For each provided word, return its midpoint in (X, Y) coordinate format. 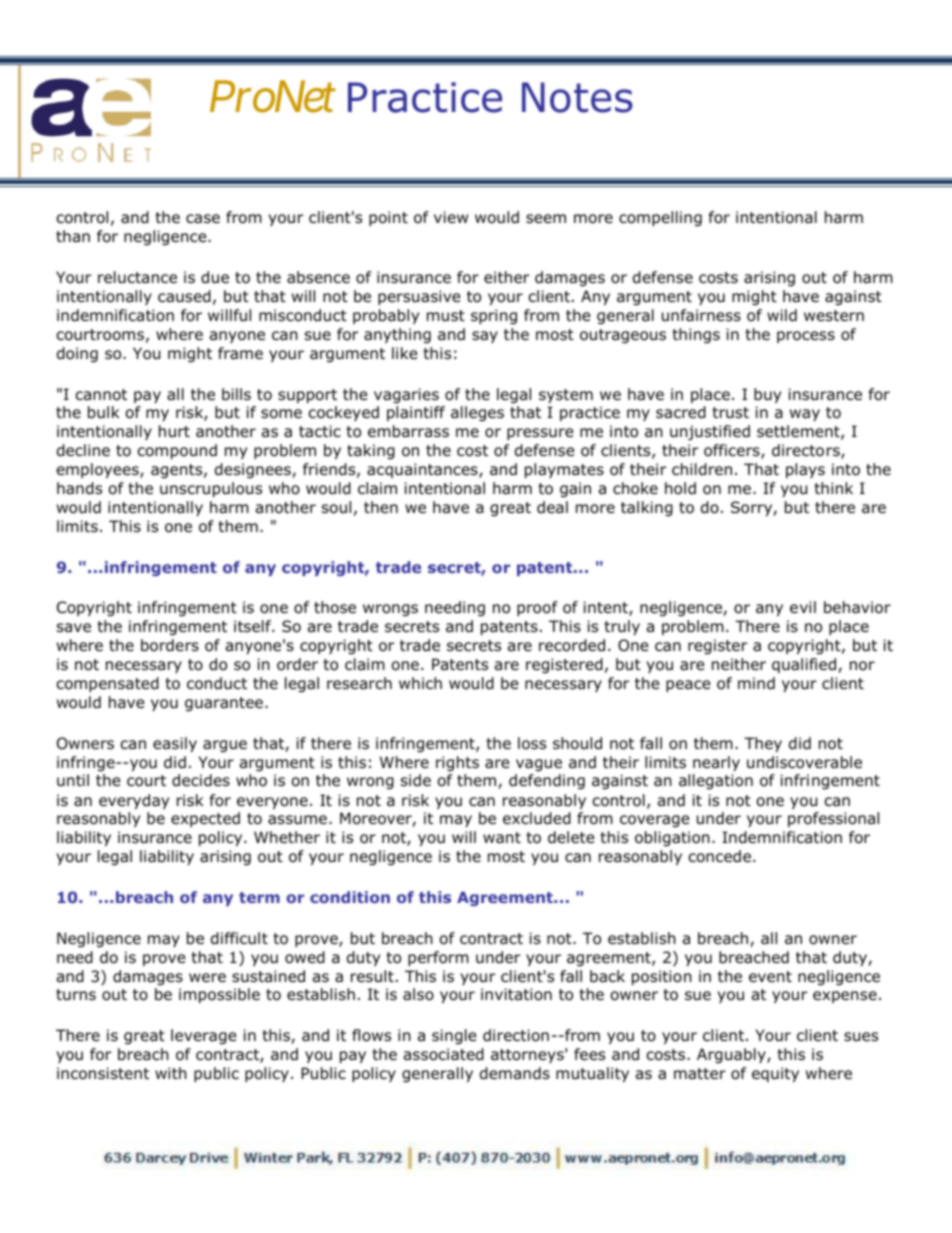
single (454, 1036)
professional (833, 819)
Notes (577, 97)
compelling (660, 218)
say (485, 337)
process (806, 337)
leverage (204, 1036)
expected (205, 819)
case (203, 219)
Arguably (732, 1055)
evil (803, 607)
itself (254, 626)
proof (537, 608)
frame (240, 353)
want (502, 838)
